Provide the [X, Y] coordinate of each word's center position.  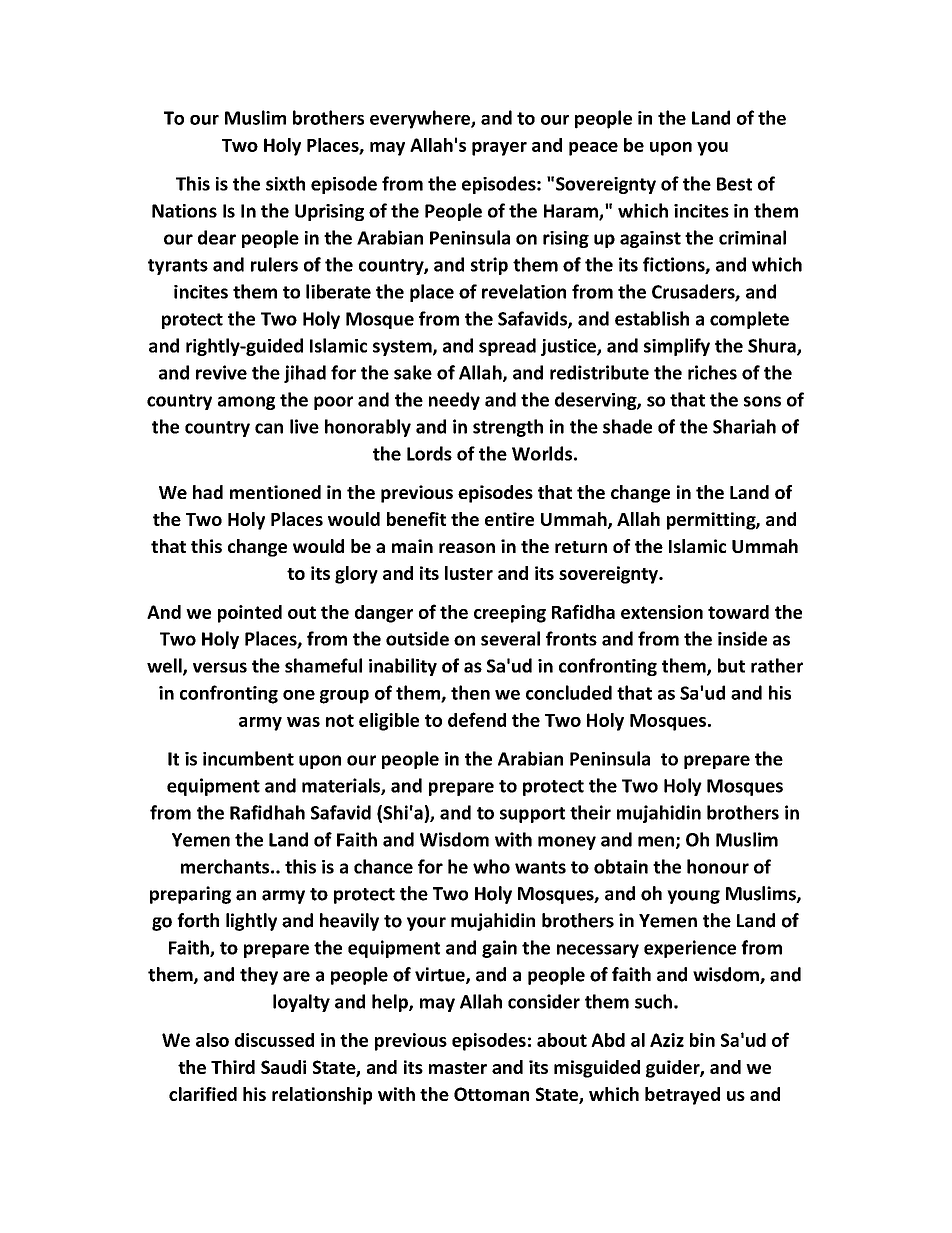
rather [777, 665]
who [491, 866]
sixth [285, 183]
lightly [251, 922]
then [470, 692]
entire [509, 519]
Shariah [744, 426]
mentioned [275, 492]
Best [734, 184]
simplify [677, 347]
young [693, 897]
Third [233, 1067]
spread [507, 347]
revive [221, 372]
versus [220, 667]
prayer [499, 149]
